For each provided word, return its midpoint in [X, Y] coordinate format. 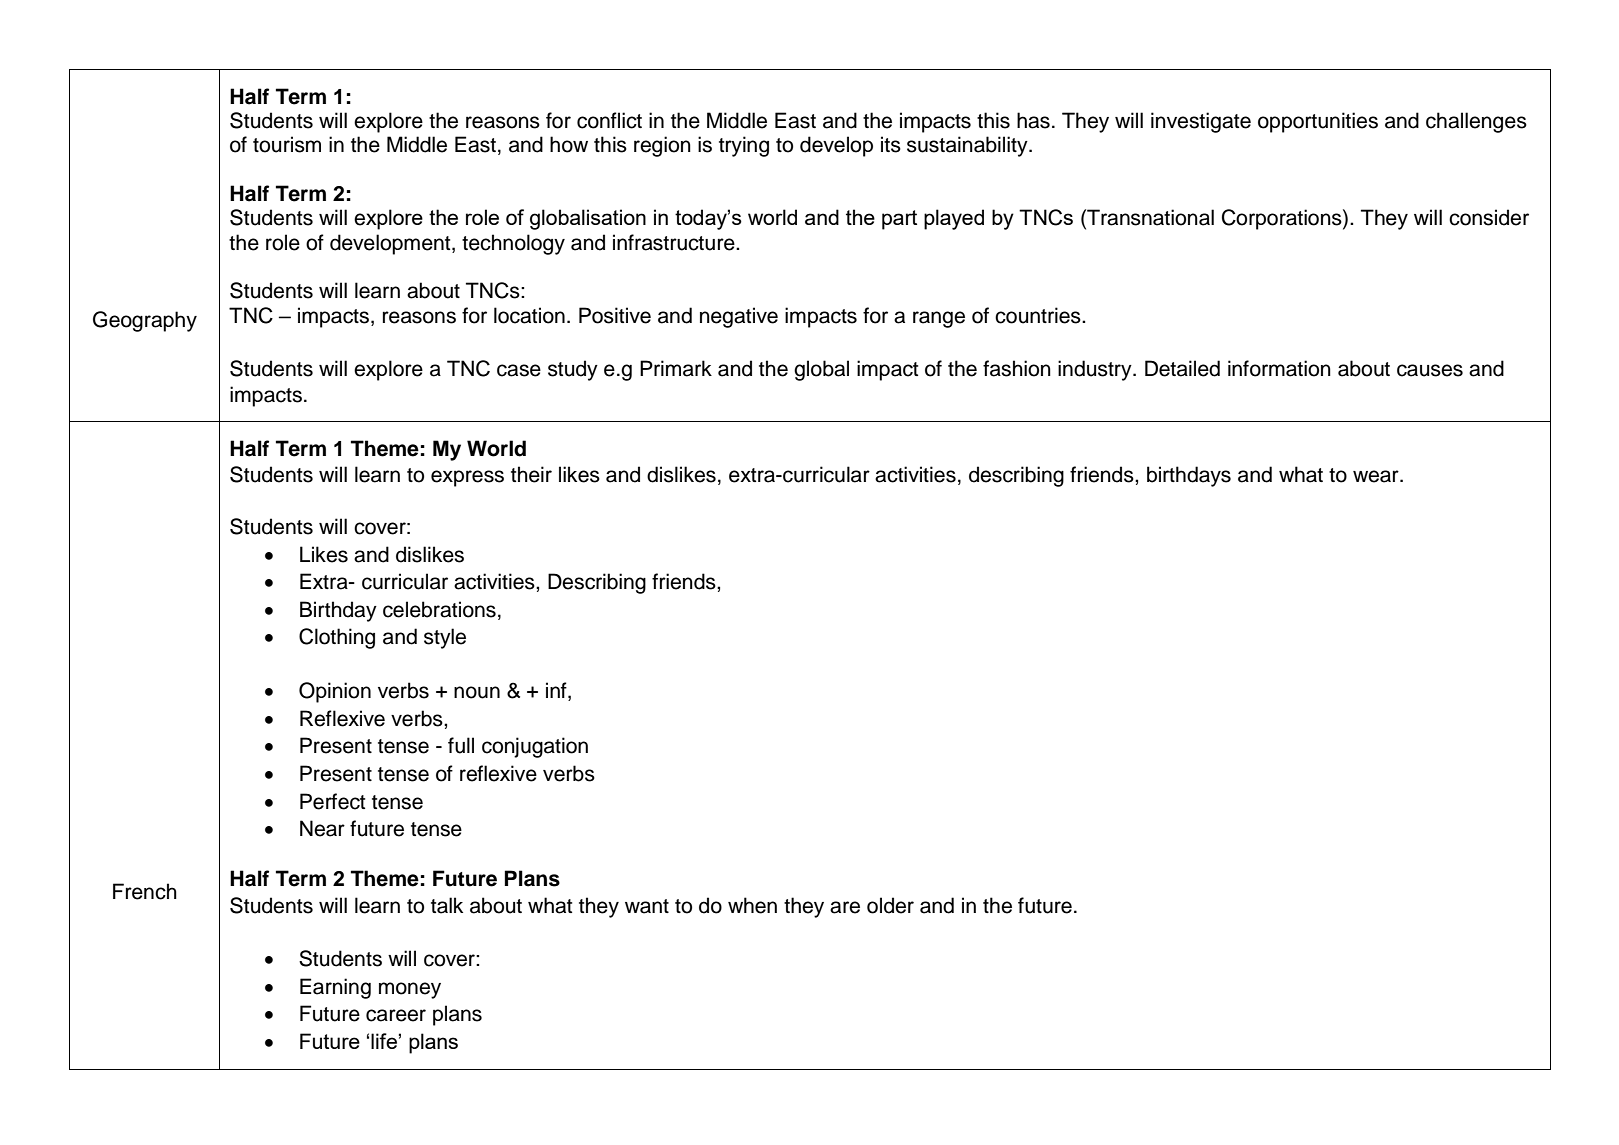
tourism [287, 144]
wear [1377, 476]
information [1279, 368]
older [890, 905]
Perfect [332, 801]
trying [744, 146]
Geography [145, 321]
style [445, 638]
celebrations [439, 609]
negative [739, 317]
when [752, 905]
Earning [335, 988]
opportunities [1318, 122]
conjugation [535, 747]
